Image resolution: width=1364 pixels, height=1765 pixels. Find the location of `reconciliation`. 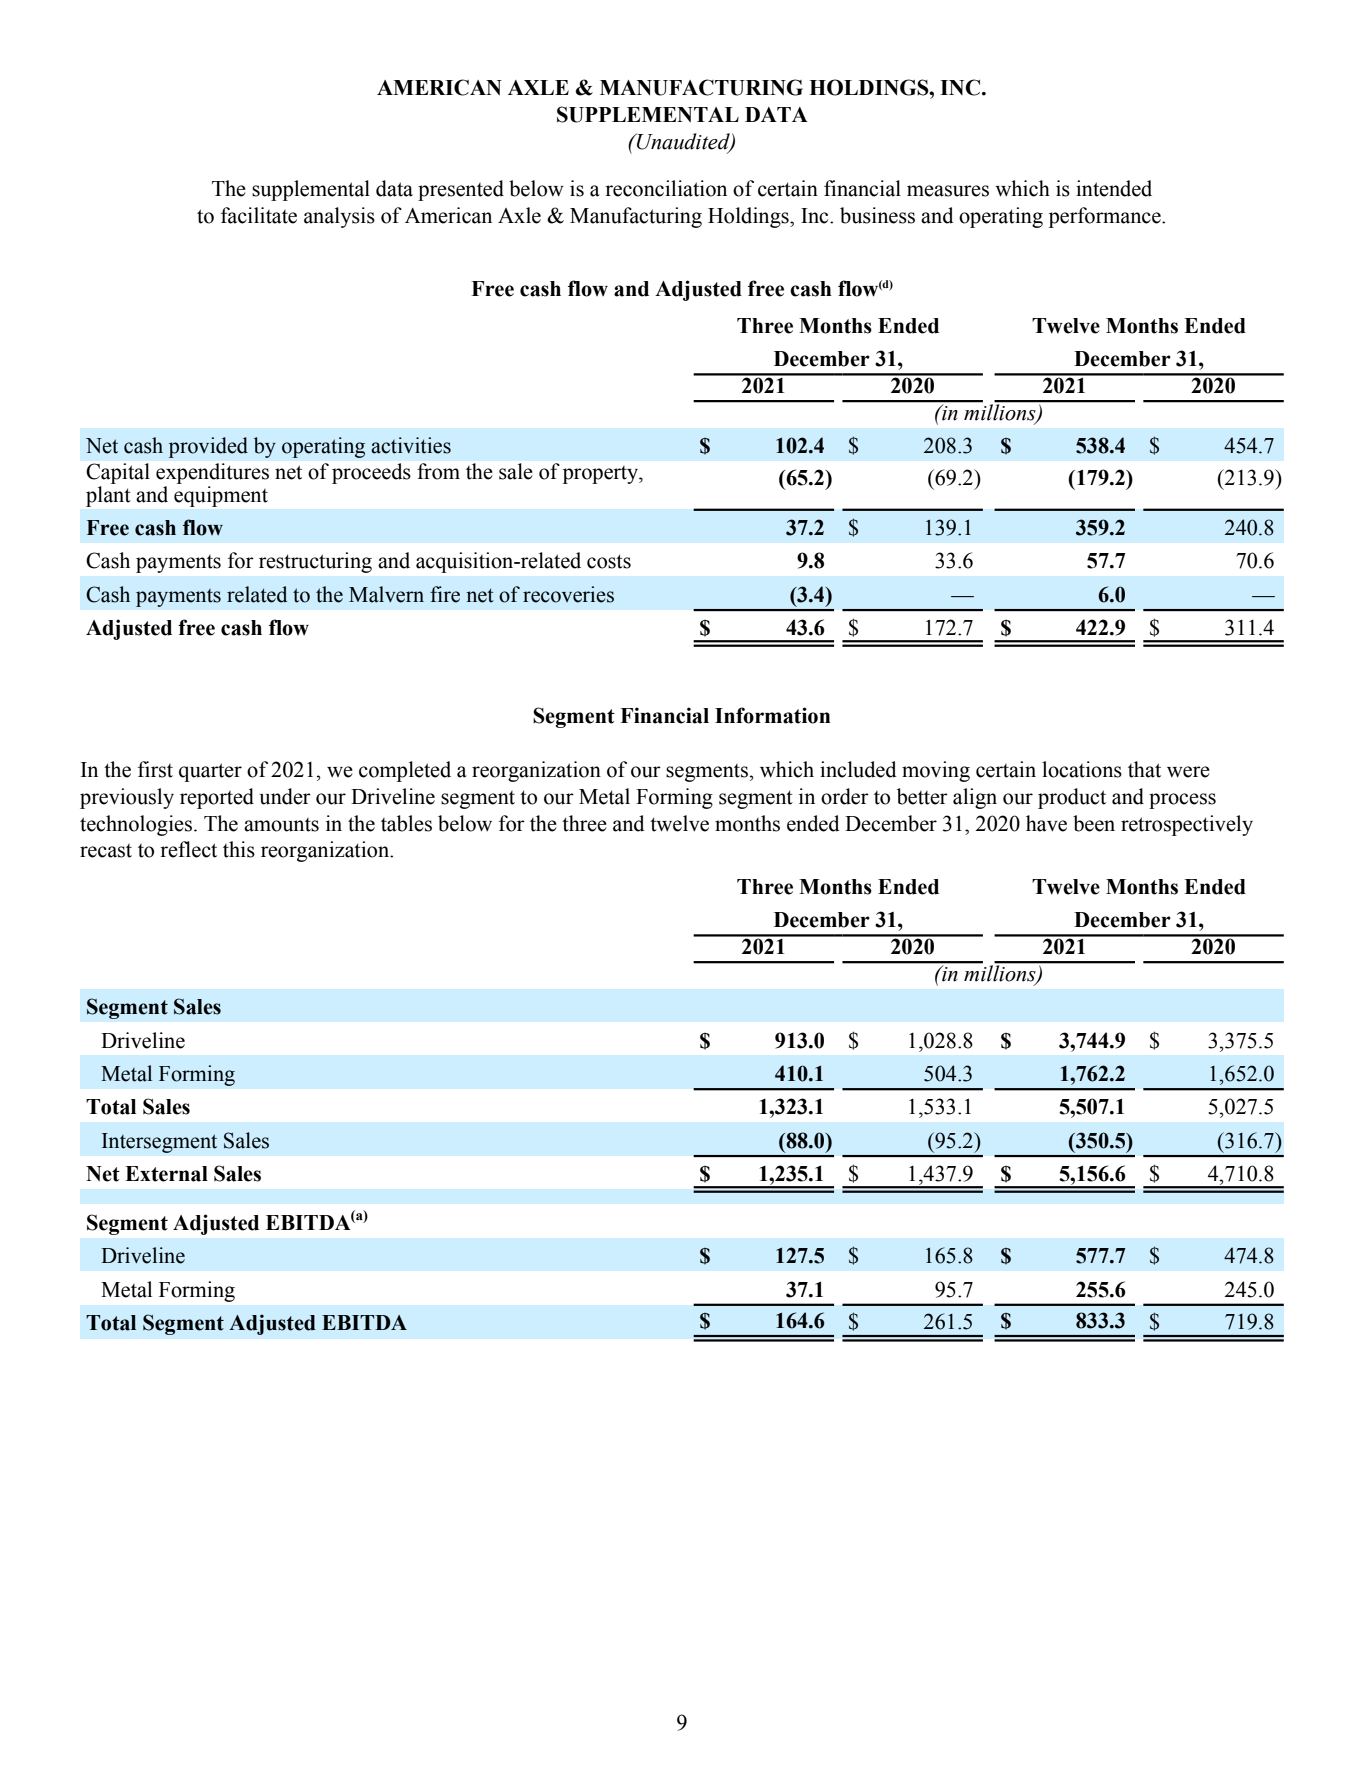

reconciliation is located at coordinates (666, 188).
